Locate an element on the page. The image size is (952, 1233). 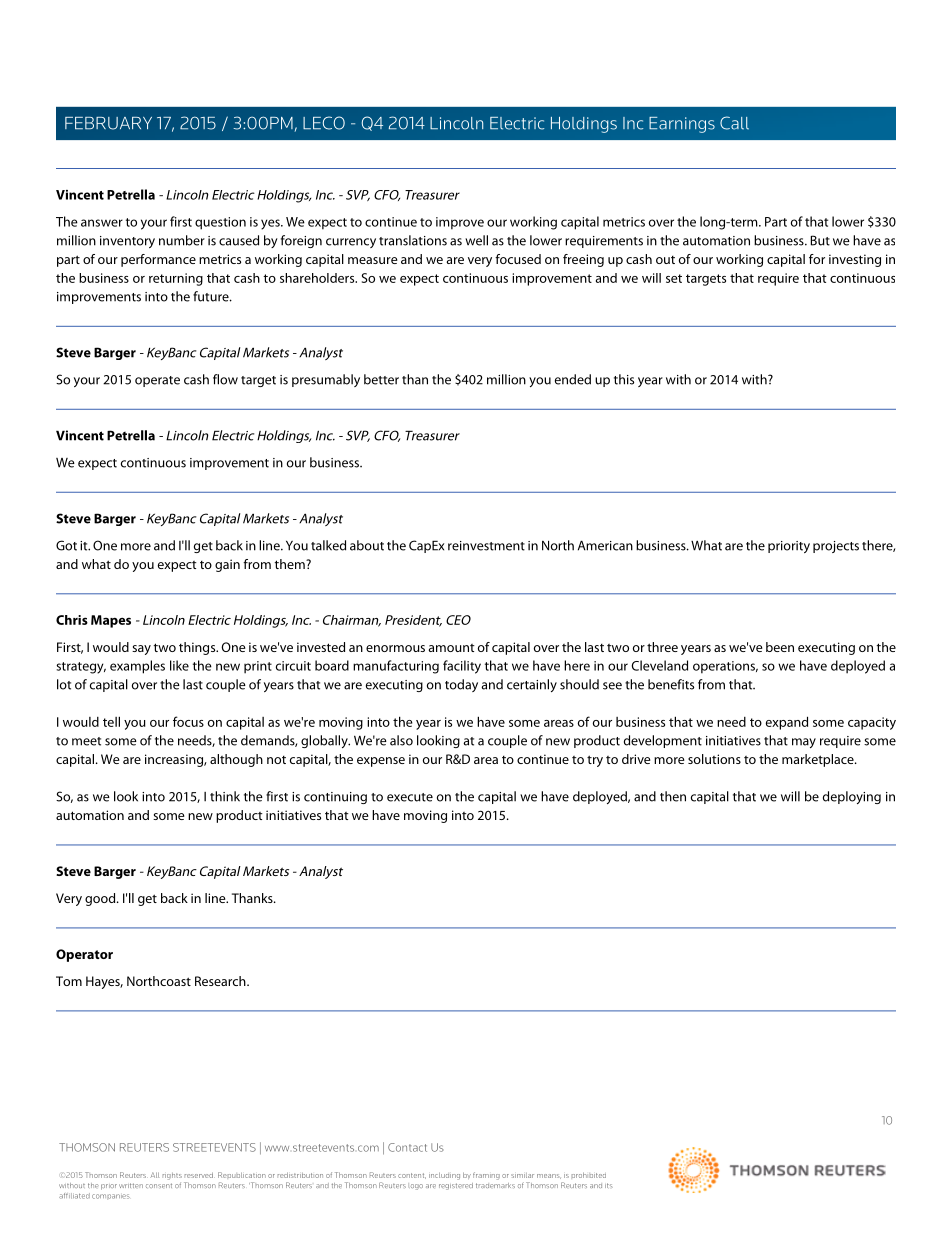
good is located at coordinates (101, 899).
